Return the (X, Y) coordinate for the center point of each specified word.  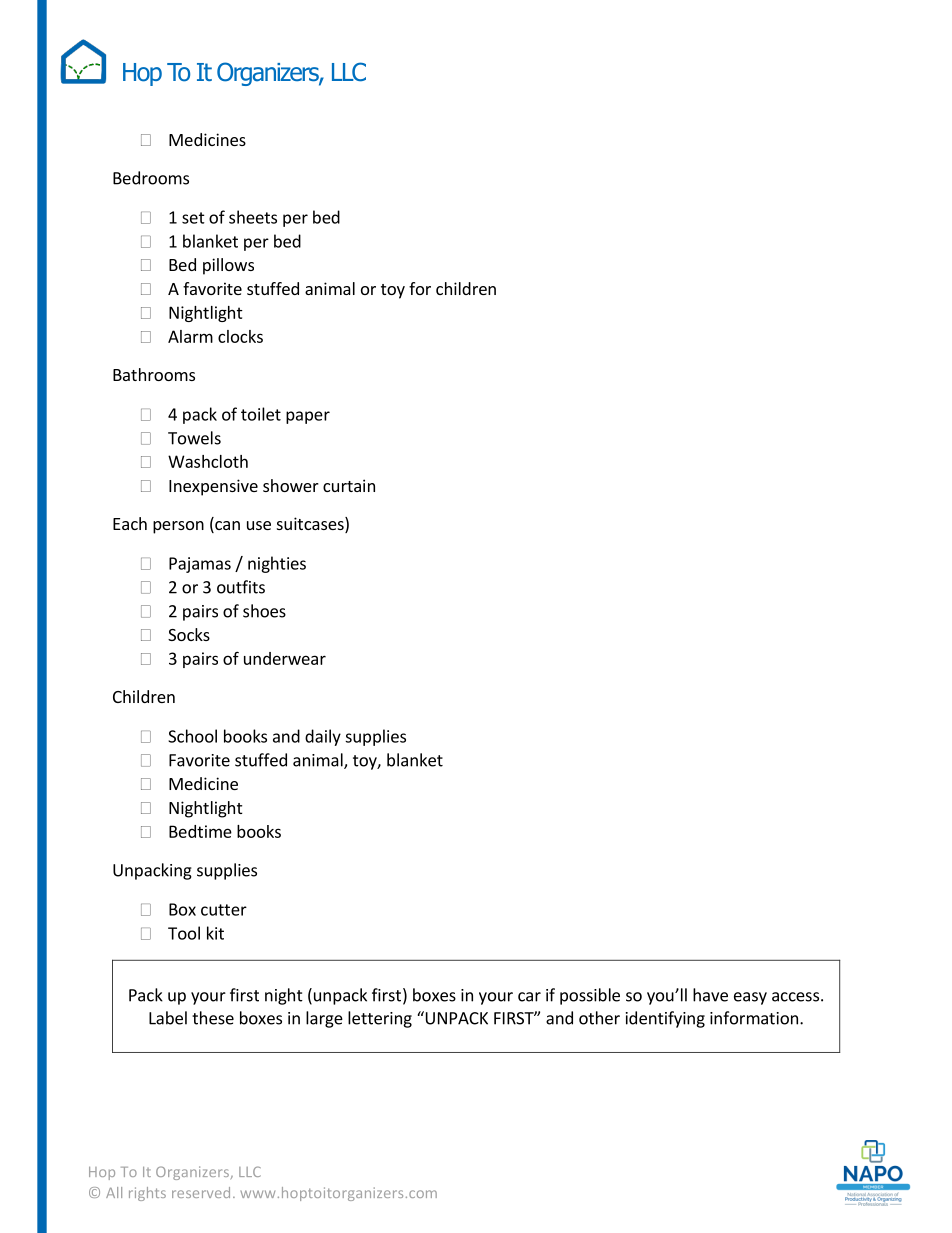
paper (308, 417)
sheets (253, 217)
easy (750, 998)
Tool (184, 933)
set (193, 218)
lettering (380, 1019)
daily (323, 737)
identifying (665, 1019)
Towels (194, 438)
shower (291, 485)
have (710, 995)
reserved (201, 1192)
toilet (261, 414)
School (192, 736)
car (529, 997)
